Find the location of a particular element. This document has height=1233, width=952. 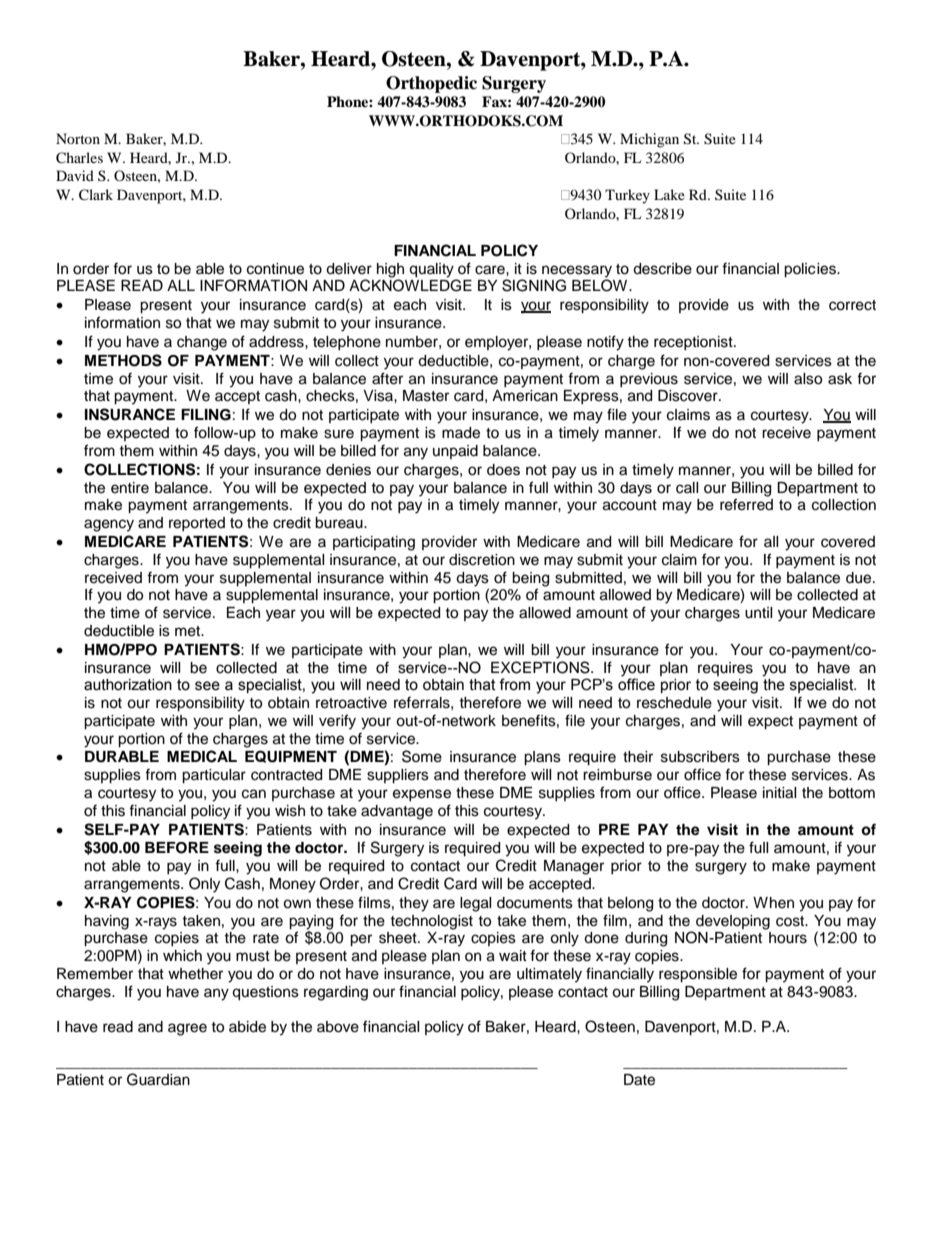

Date is located at coordinates (639, 1080).
